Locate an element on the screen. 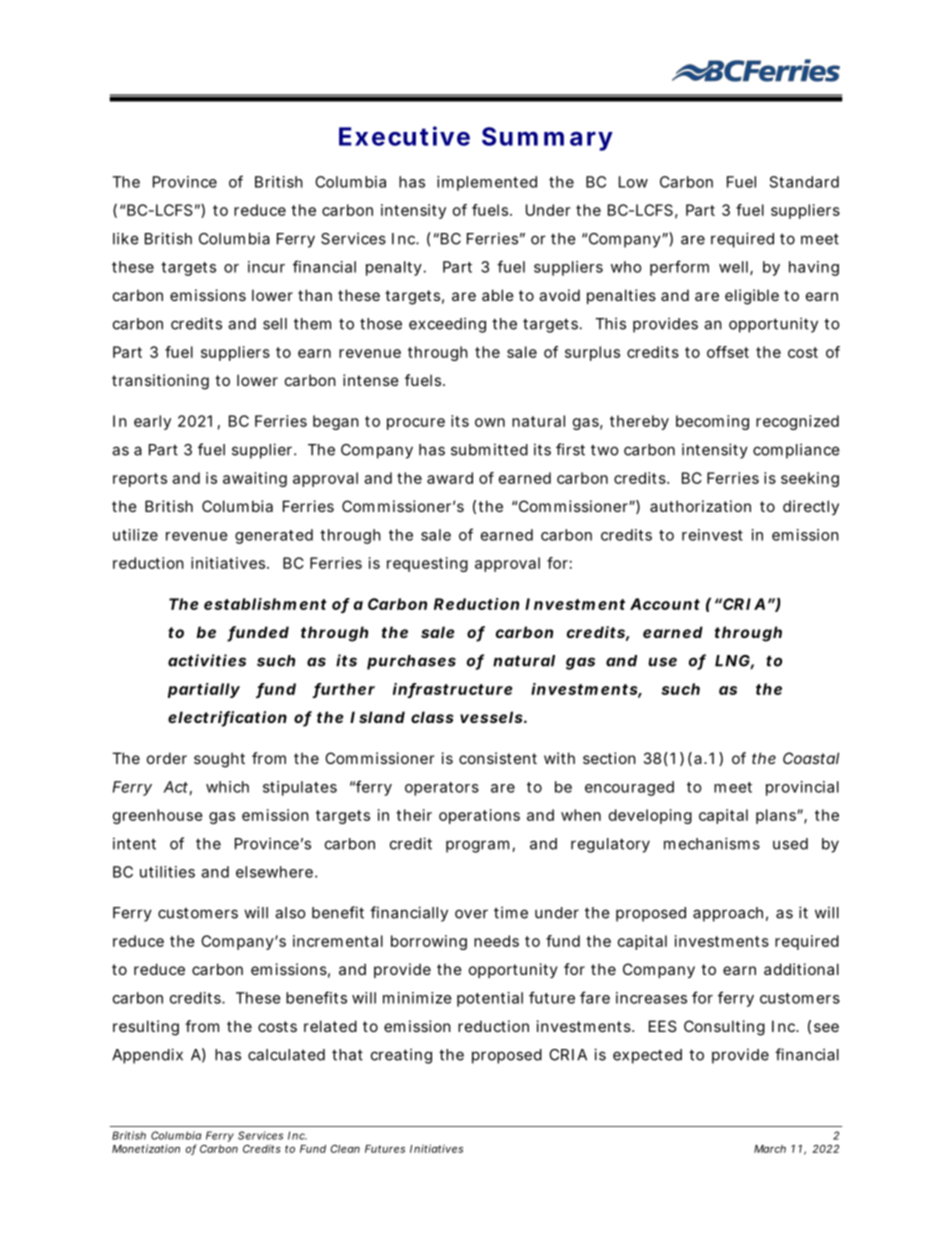  expected is located at coordinates (647, 1056).
